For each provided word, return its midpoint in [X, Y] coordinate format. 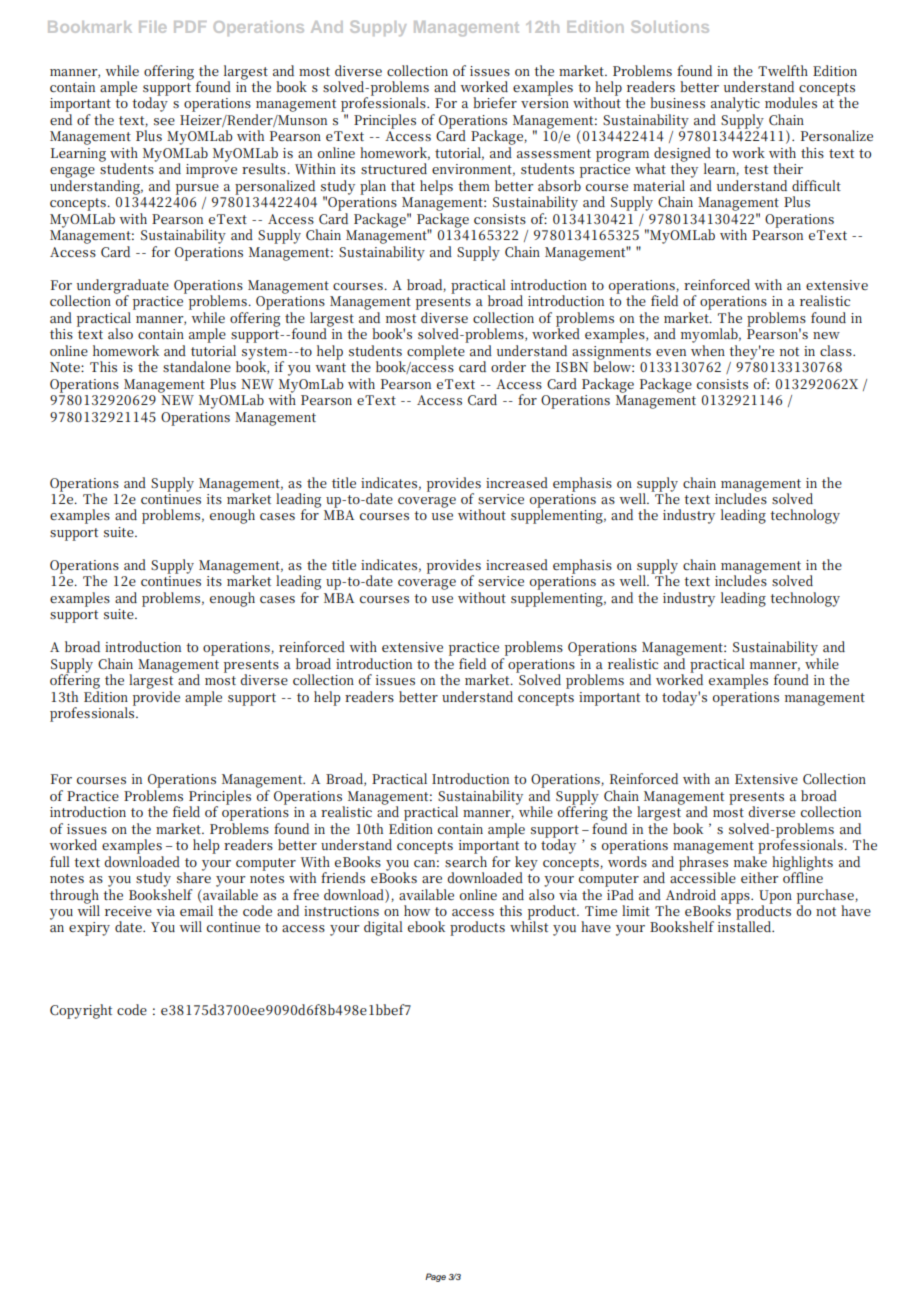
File [152, 27]
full [60, 861]
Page [435, 1277]
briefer [495, 102]
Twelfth [783, 70]
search [466, 860]
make [750, 860]
